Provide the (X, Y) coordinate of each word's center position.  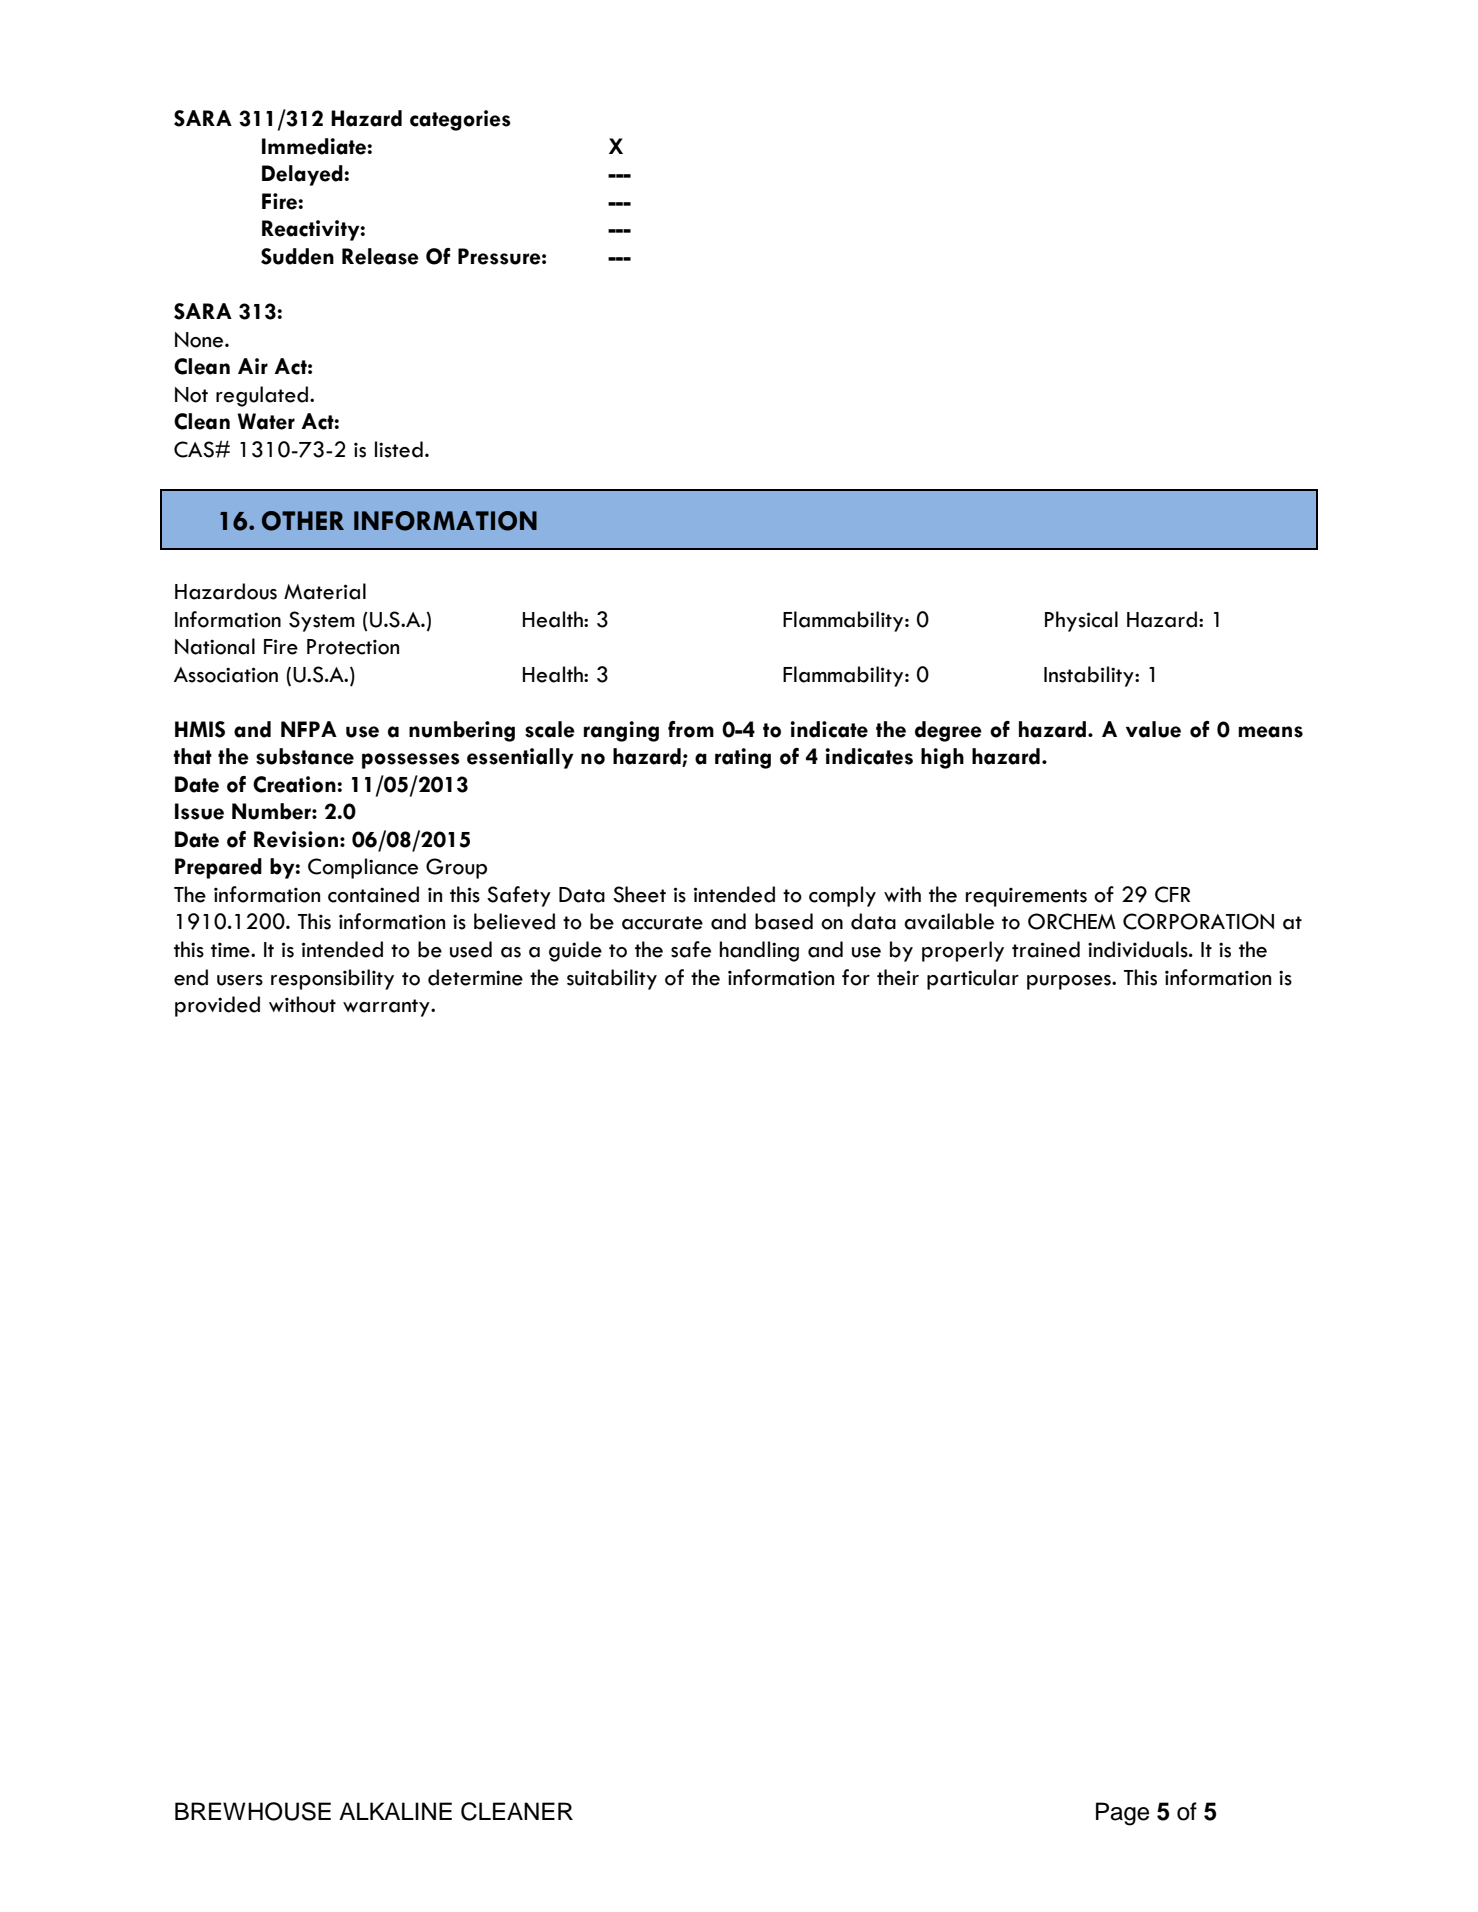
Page (1122, 1814)
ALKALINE (395, 1811)
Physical (1081, 621)
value (1153, 729)
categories (460, 120)
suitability (612, 979)
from (691, 729)
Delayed (303, 175)
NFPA (309, 729)
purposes (1070, 982)
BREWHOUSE (253, 1811)
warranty (387, 1008)
